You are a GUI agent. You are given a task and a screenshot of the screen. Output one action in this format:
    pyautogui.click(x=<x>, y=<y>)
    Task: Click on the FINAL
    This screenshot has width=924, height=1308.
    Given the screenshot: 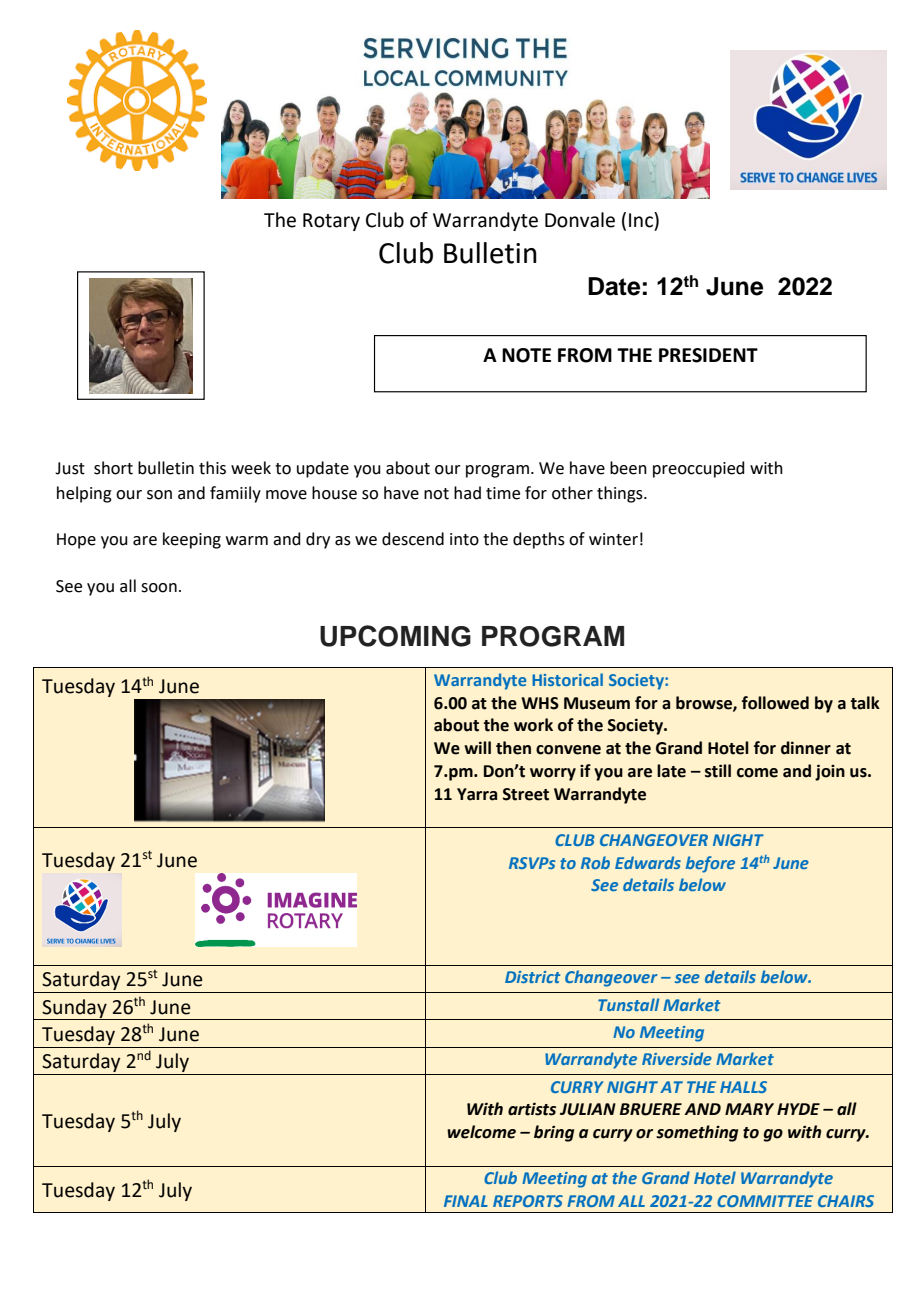 What is the action you would take?
    pyautogui.click(x=466, y=1201)
